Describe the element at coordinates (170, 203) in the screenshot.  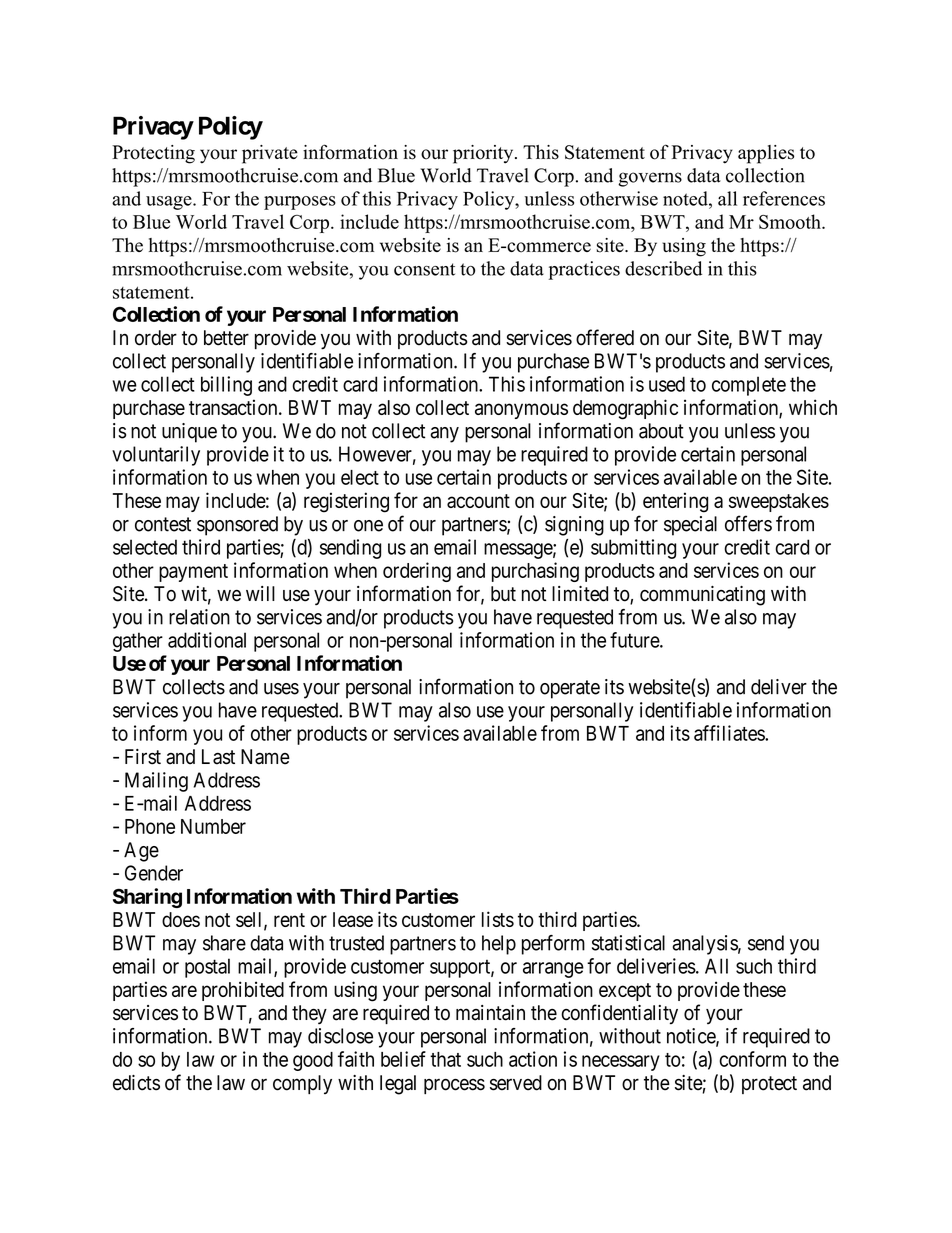
I see `usage` at that location.
